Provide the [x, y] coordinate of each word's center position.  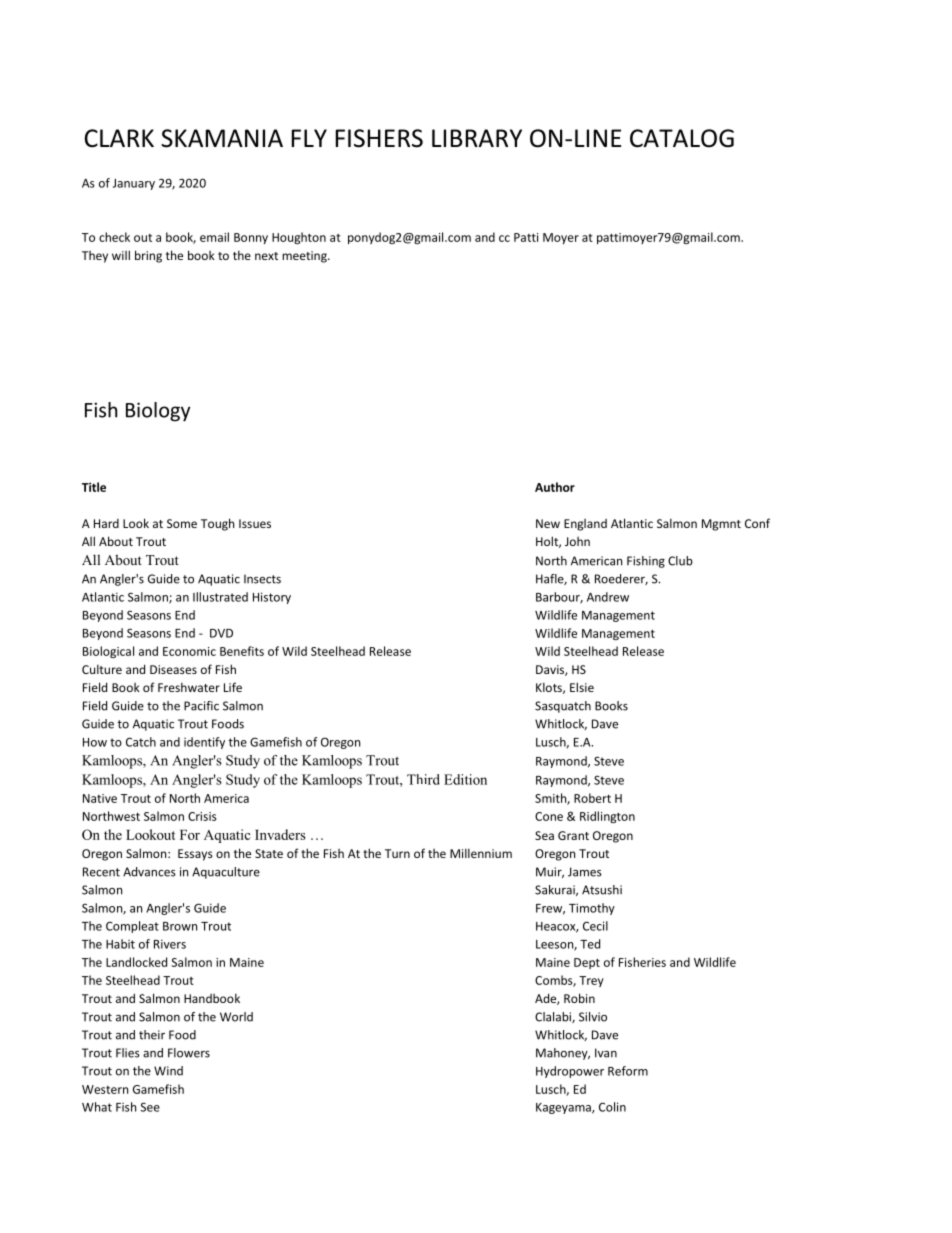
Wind [168, 1071]
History [272, 598]
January [134, 184]
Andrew [608, 597]
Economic [189, 651]
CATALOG [682, 138]
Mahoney [563, 1054]
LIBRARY [477, 138]
